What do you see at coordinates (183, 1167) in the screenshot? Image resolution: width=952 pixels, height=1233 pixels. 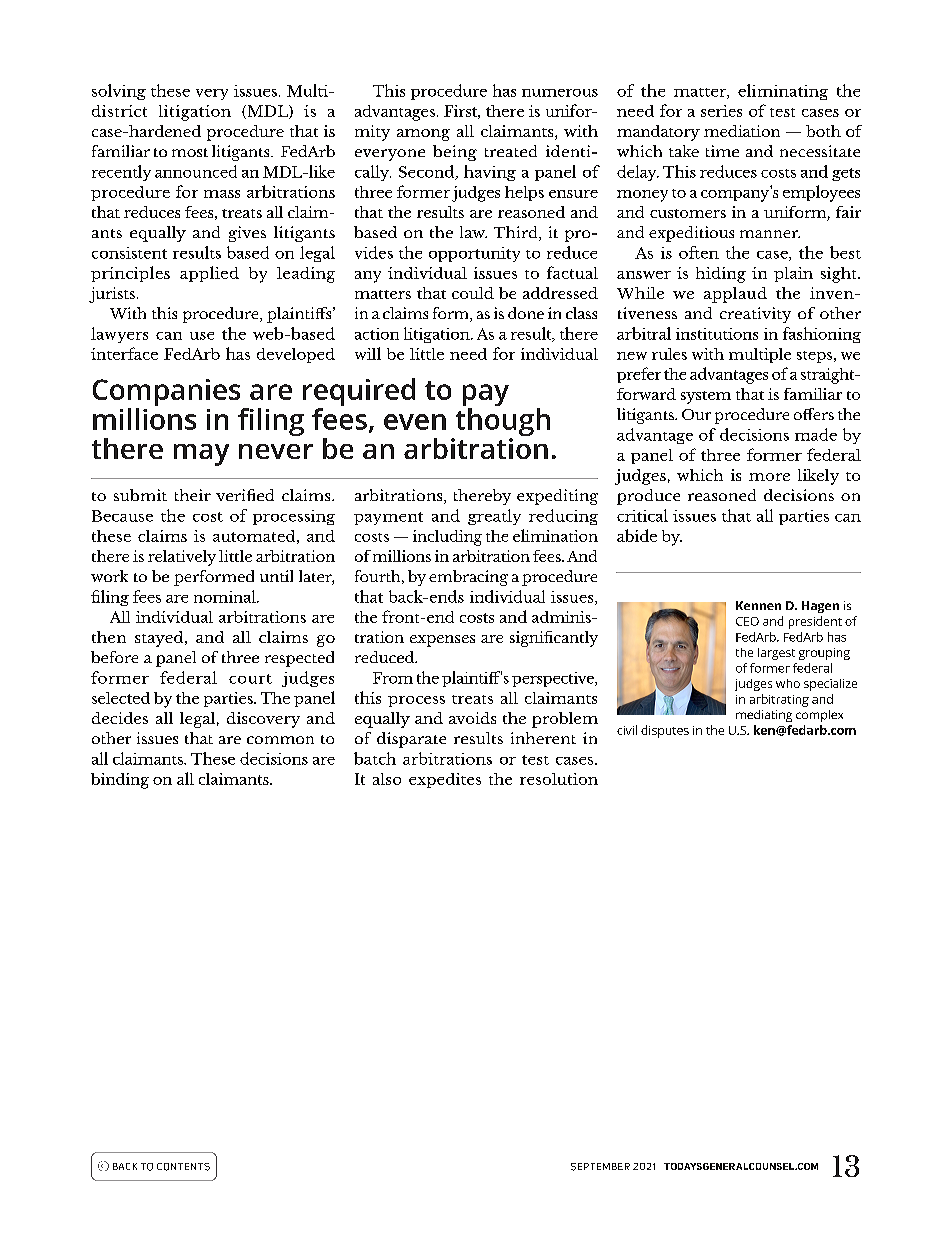 I see `CONTENTS` at bounding box center [183, 1167].
